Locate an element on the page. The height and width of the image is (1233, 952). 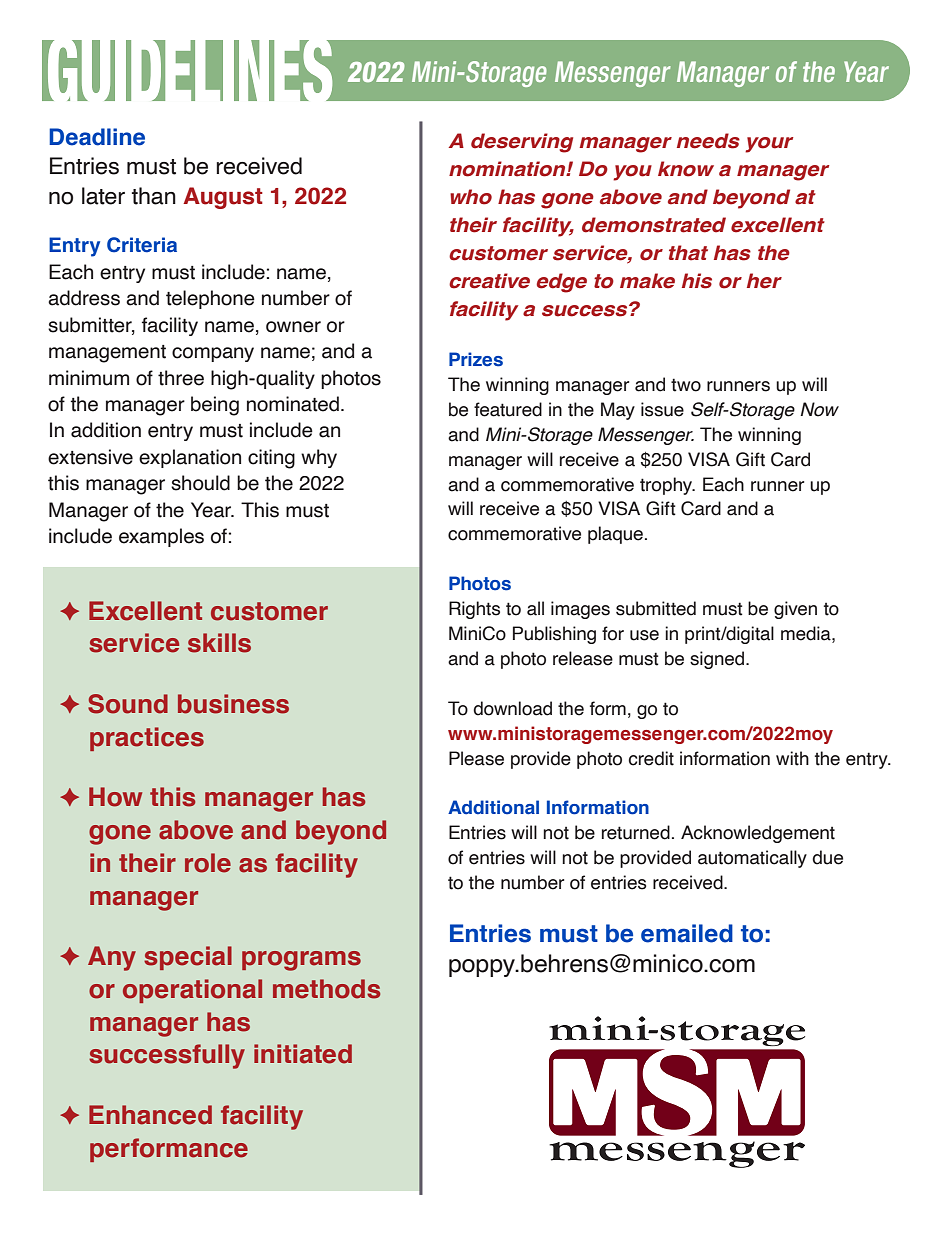
who is located at coordinates (471, 197).
